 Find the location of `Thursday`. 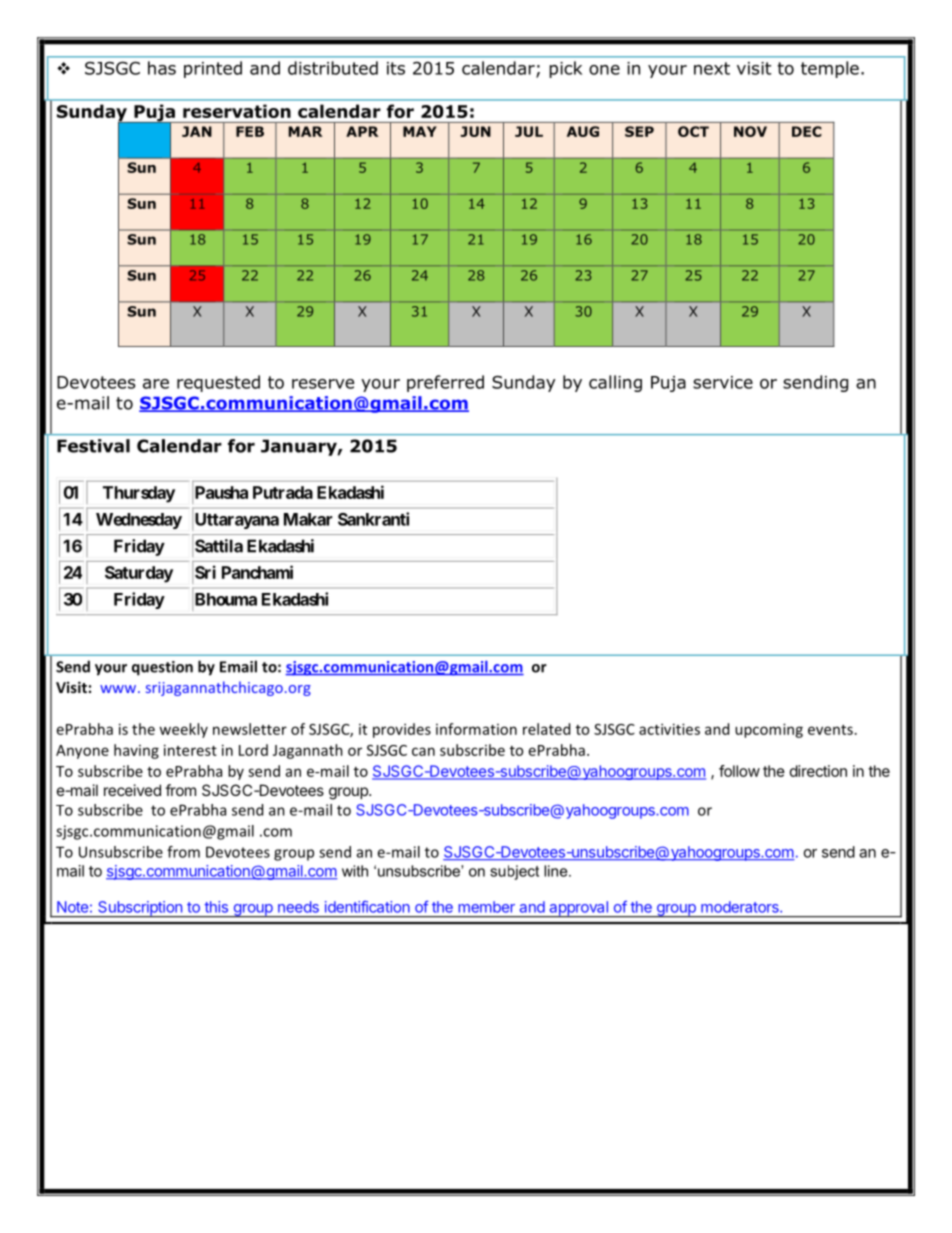

Thursday is located at coordinates (139, 494).
